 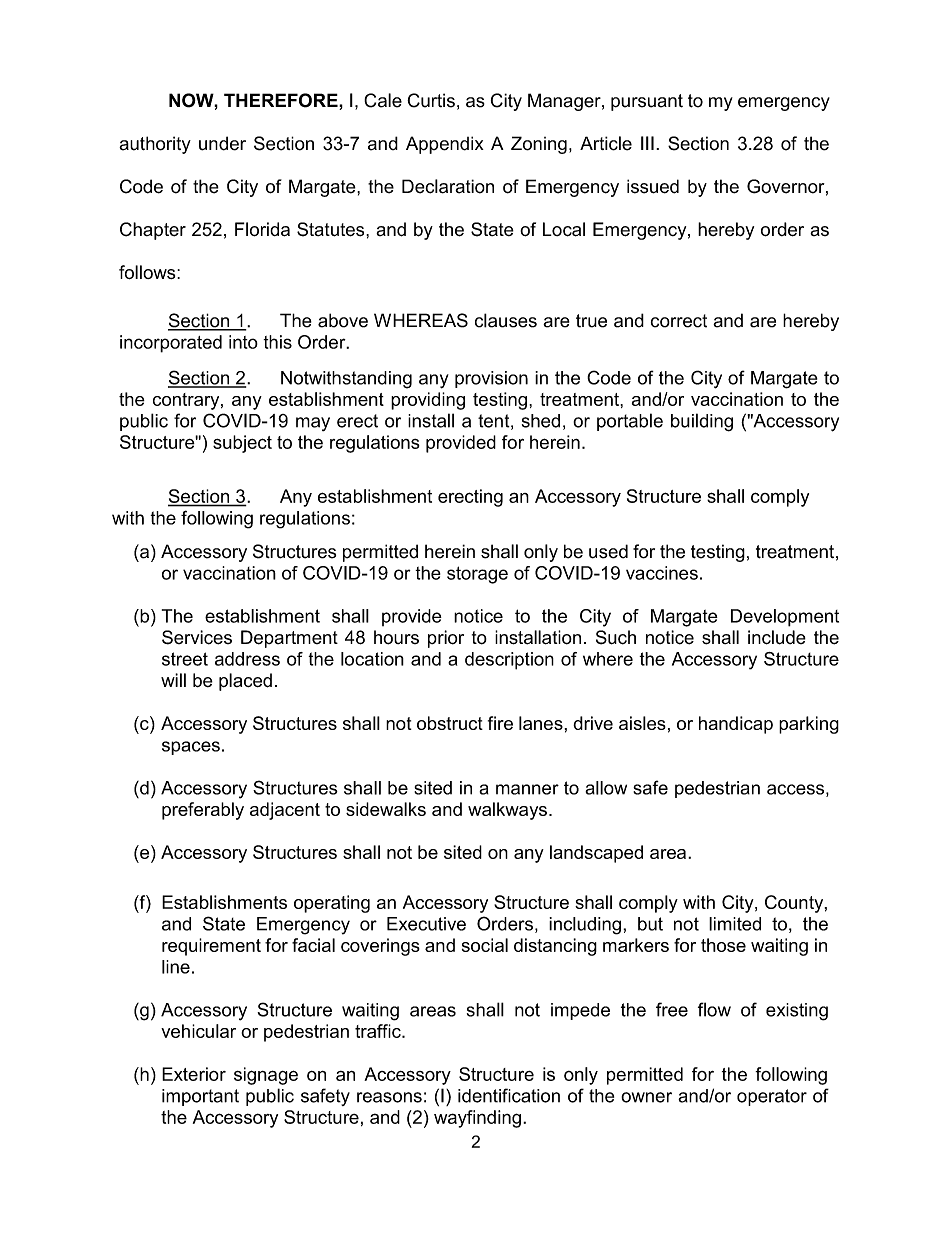 What do you see at coordinates (445, 145) in the screenshot?
I see `Appendix` at bounding box center [445, 145].
